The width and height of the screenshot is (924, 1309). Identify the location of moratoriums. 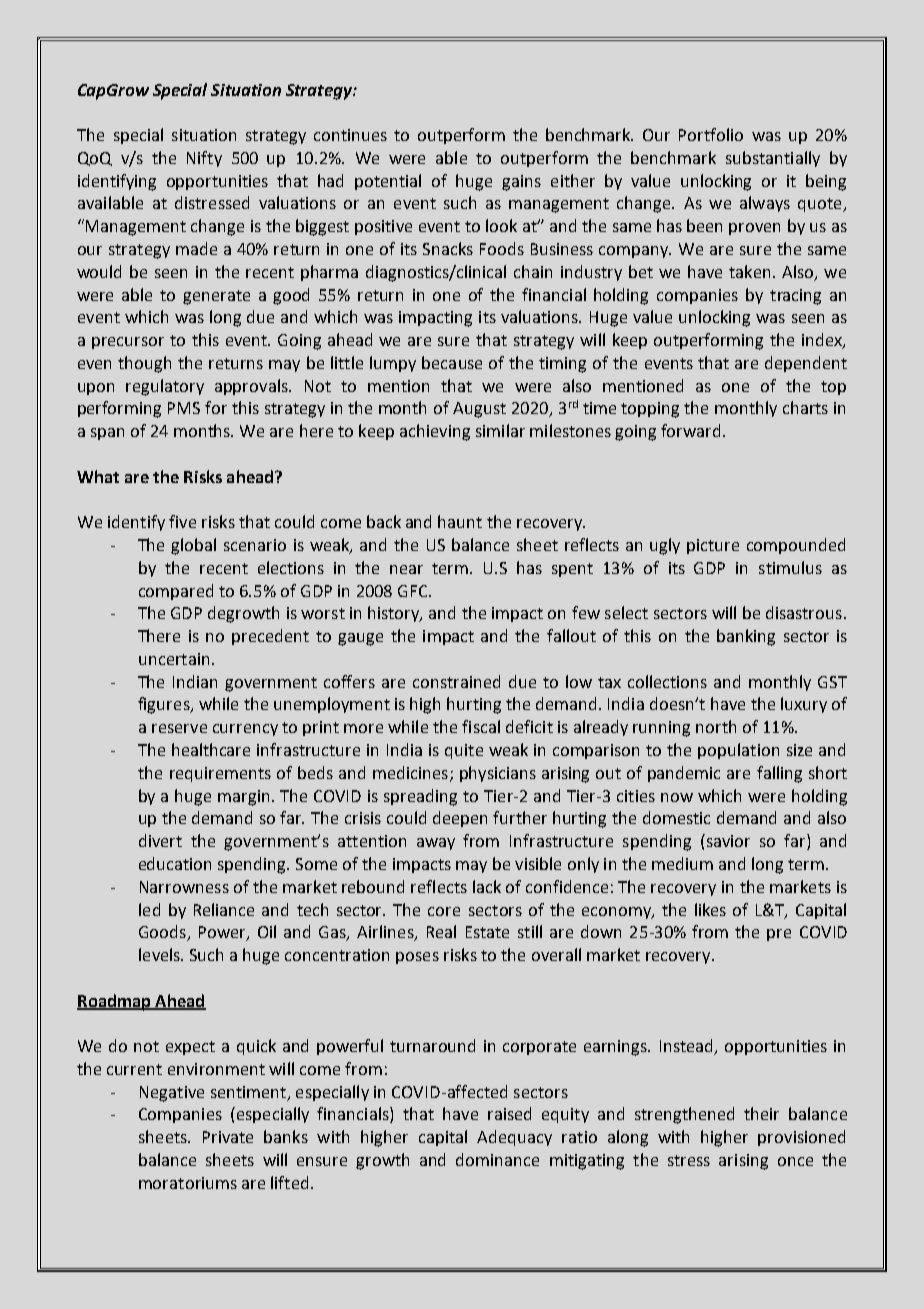
(188, 1183).
